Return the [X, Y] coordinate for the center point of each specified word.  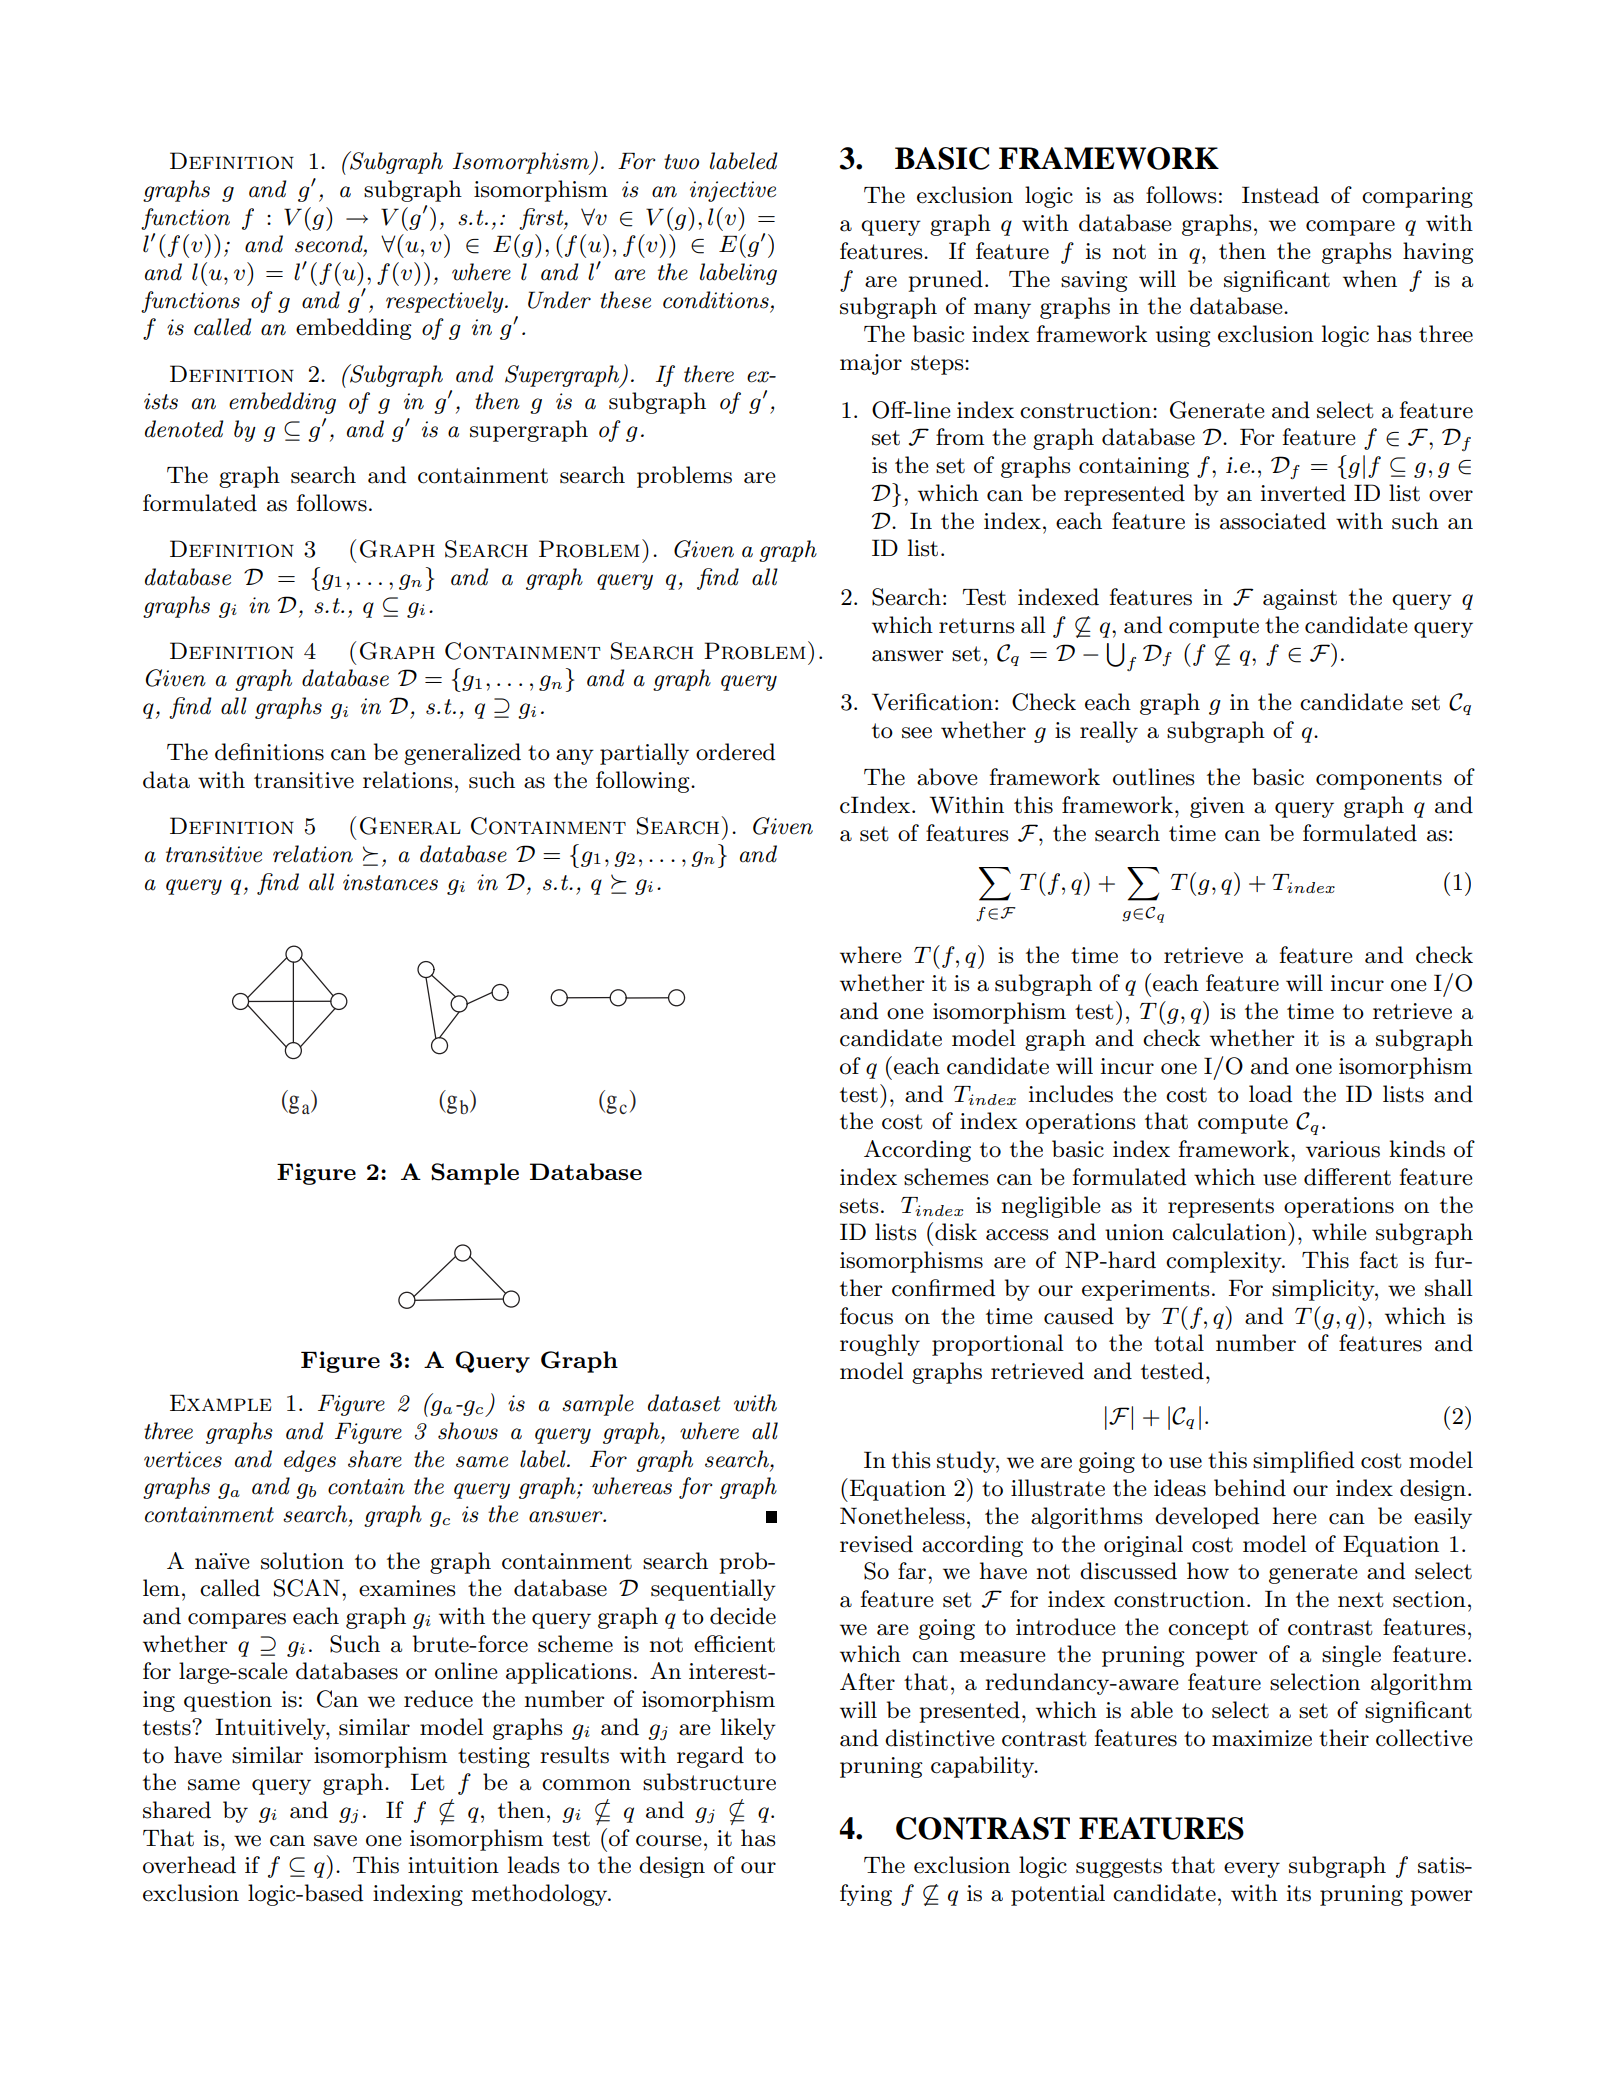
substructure [709, 1782]
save [335, 1841]
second [330, 245]
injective [733, 191]
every [1252, 1870]
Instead [1280, 195]
